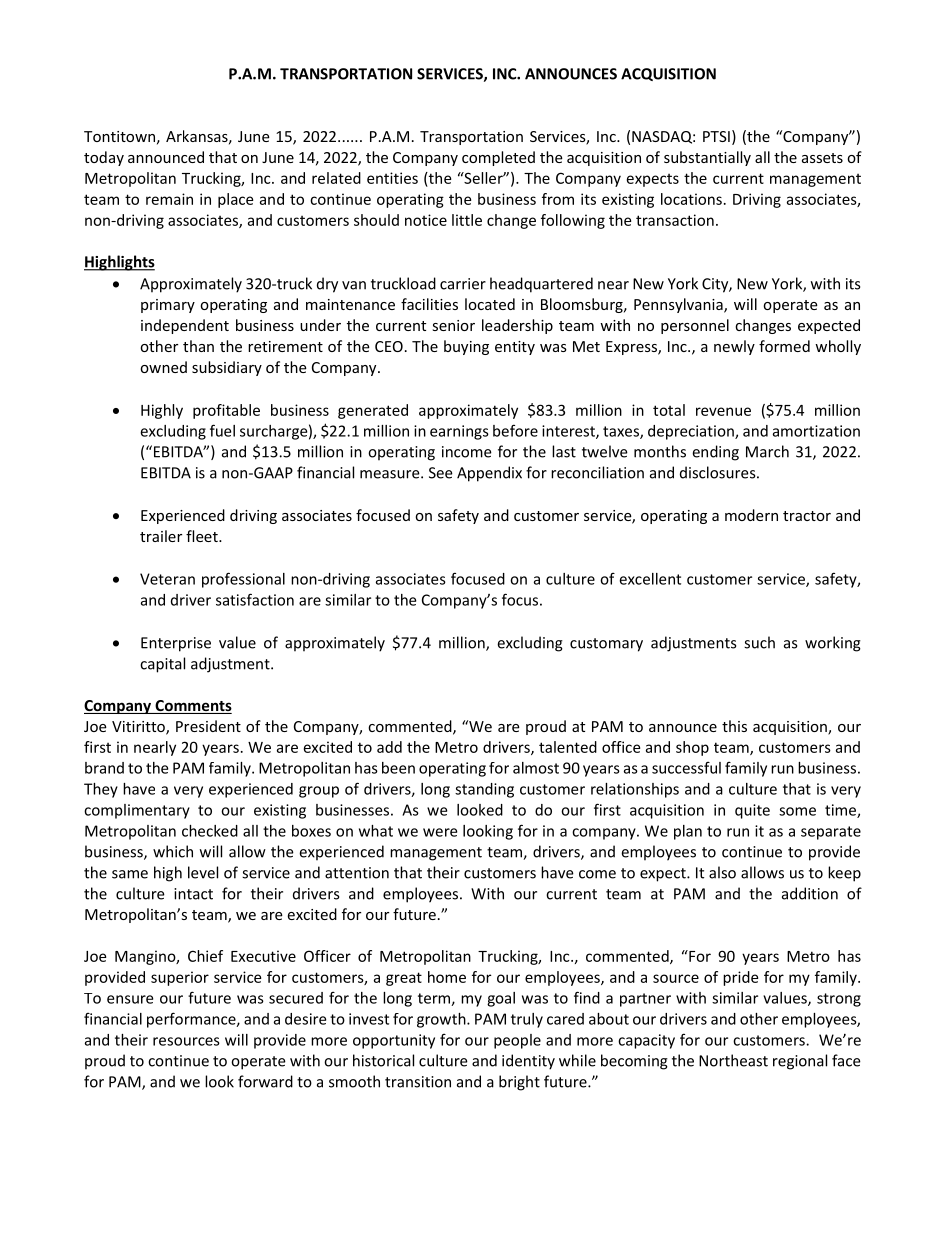 Image resolution: width=952 pixels, height=1233 pixels. I want to click on completed, so click(498, 158).
